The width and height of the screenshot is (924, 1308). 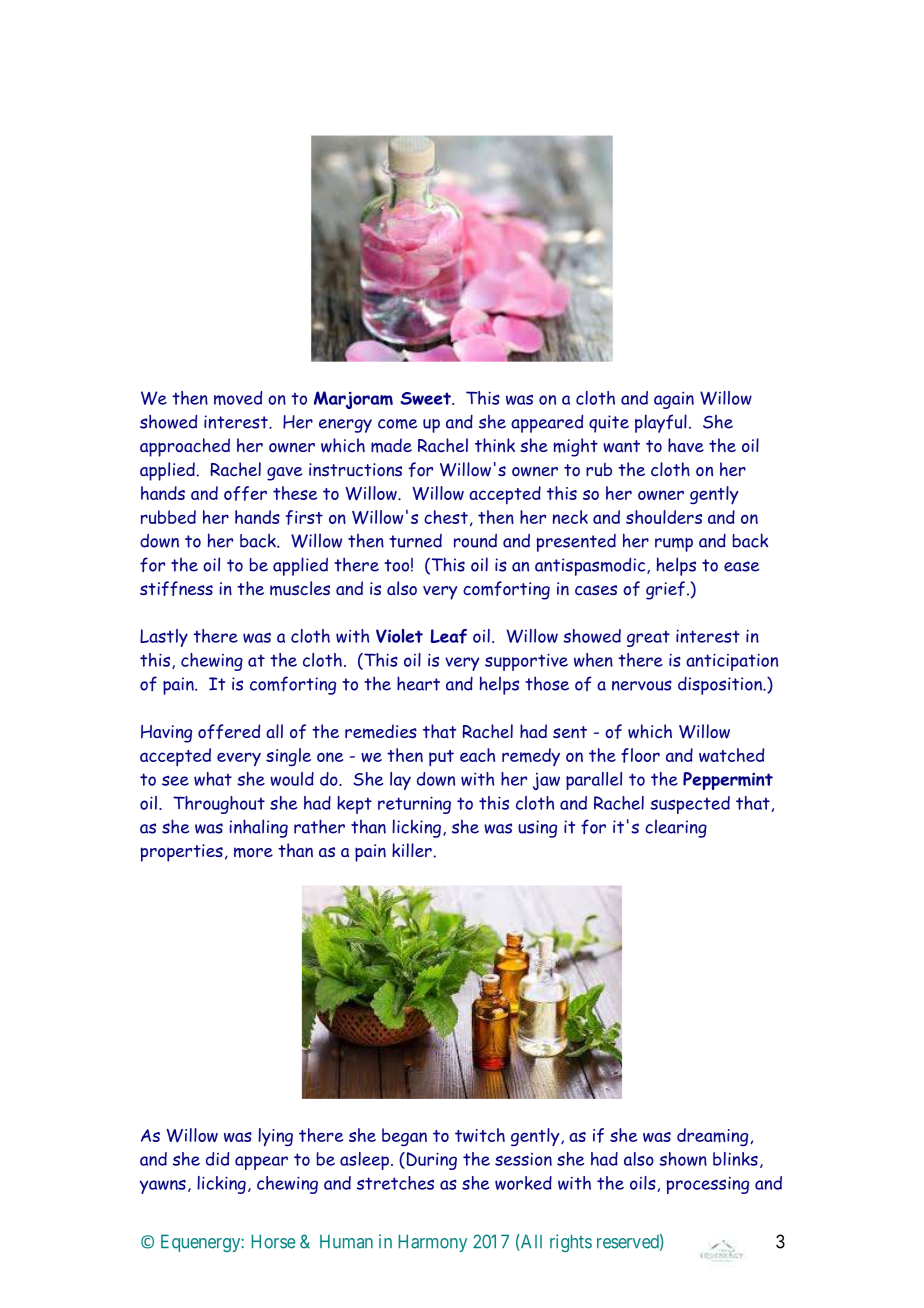 I want to click on more, so click(x=253, y=852).
